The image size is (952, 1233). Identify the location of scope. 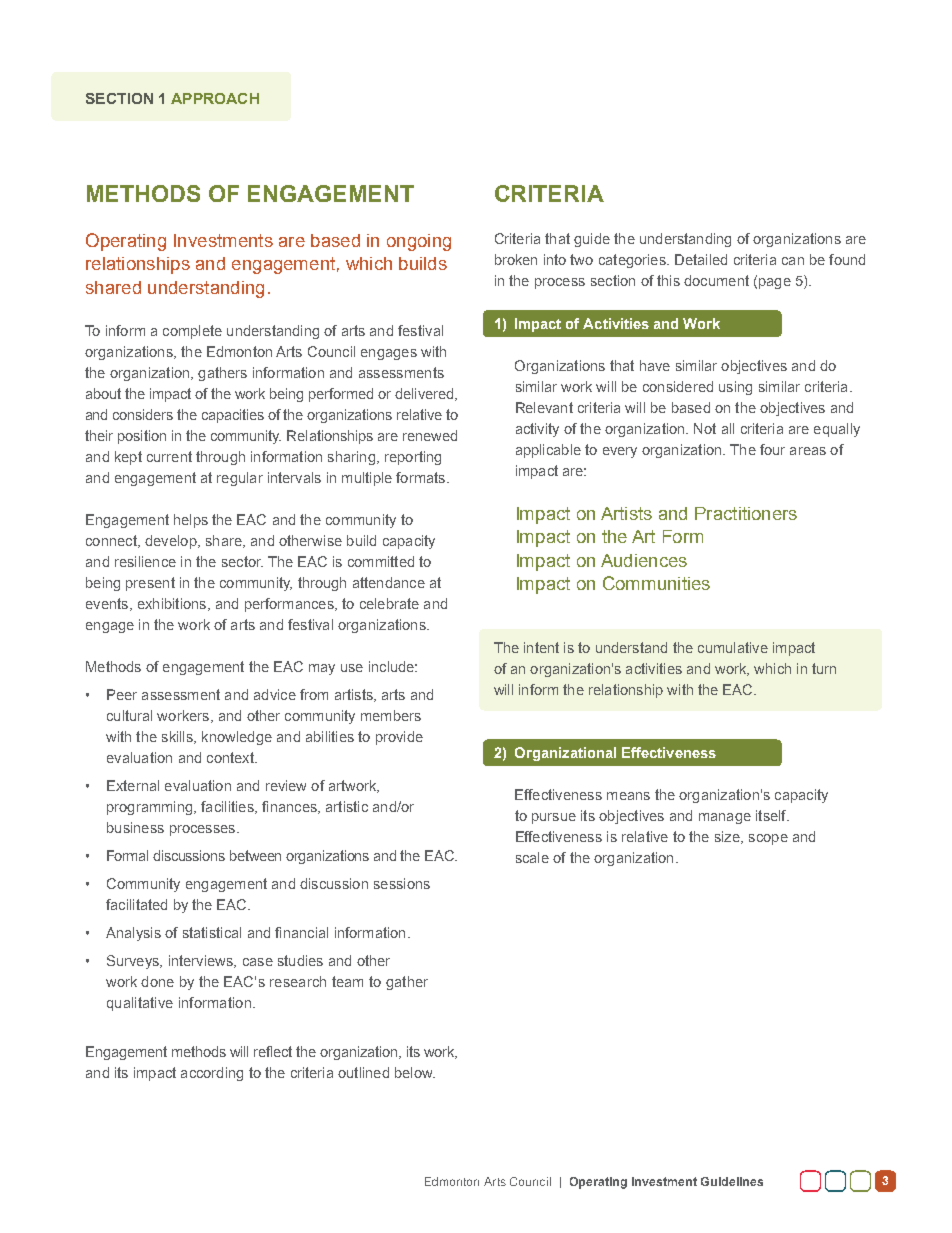
(768, 839).
